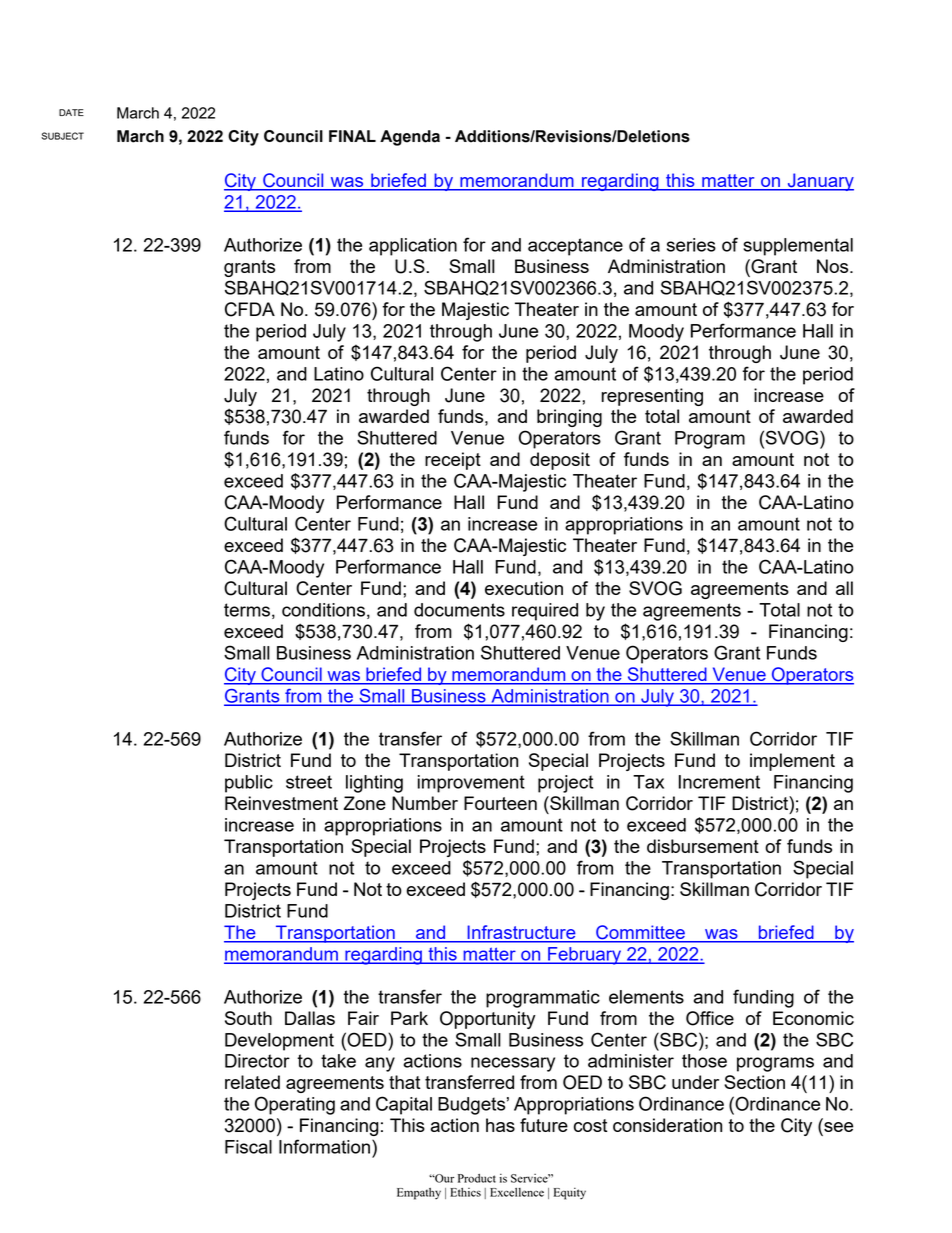 The image size is (952, 1233). What do you see at coordinates (248, 1147) in the screenshot?
I see `Fiscal` at bounding box center [248, 1147].
